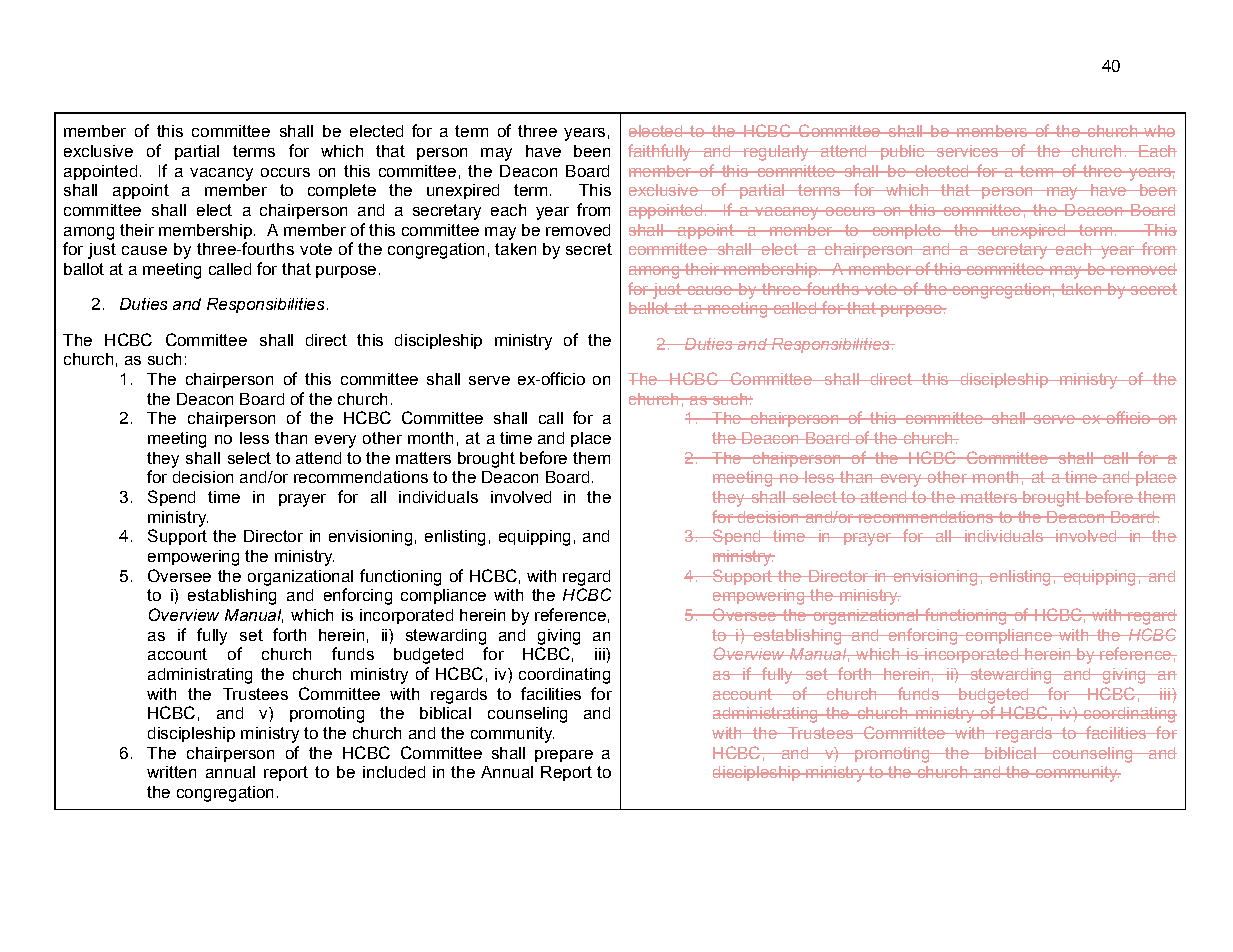 The height and width of the screenshot is (952, 1233). Describe the element at coordinates (902, 152) in the screenshot. I see `public` at that location.
